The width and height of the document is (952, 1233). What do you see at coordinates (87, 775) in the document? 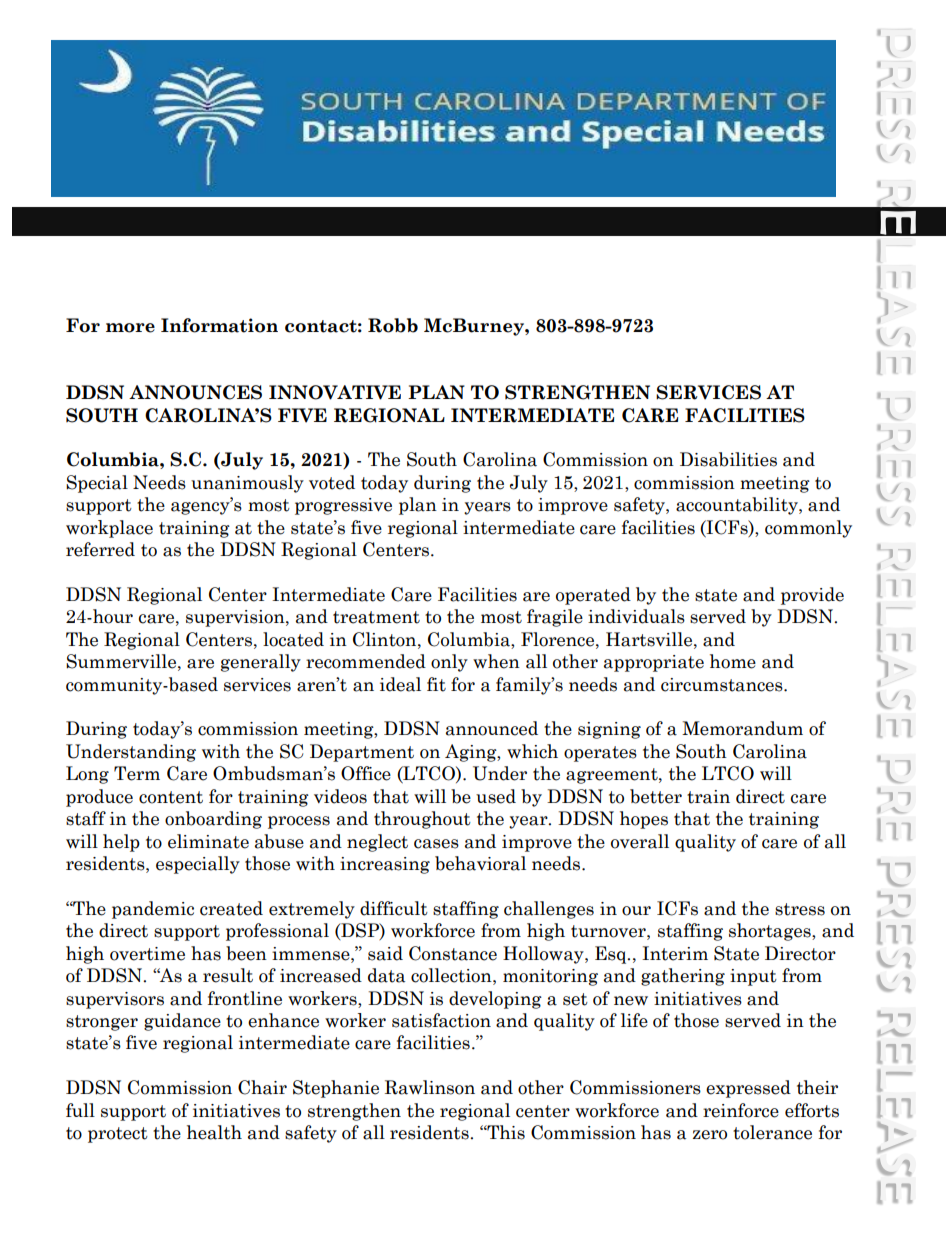
I see `Long` at bounding box center [87, 775].
